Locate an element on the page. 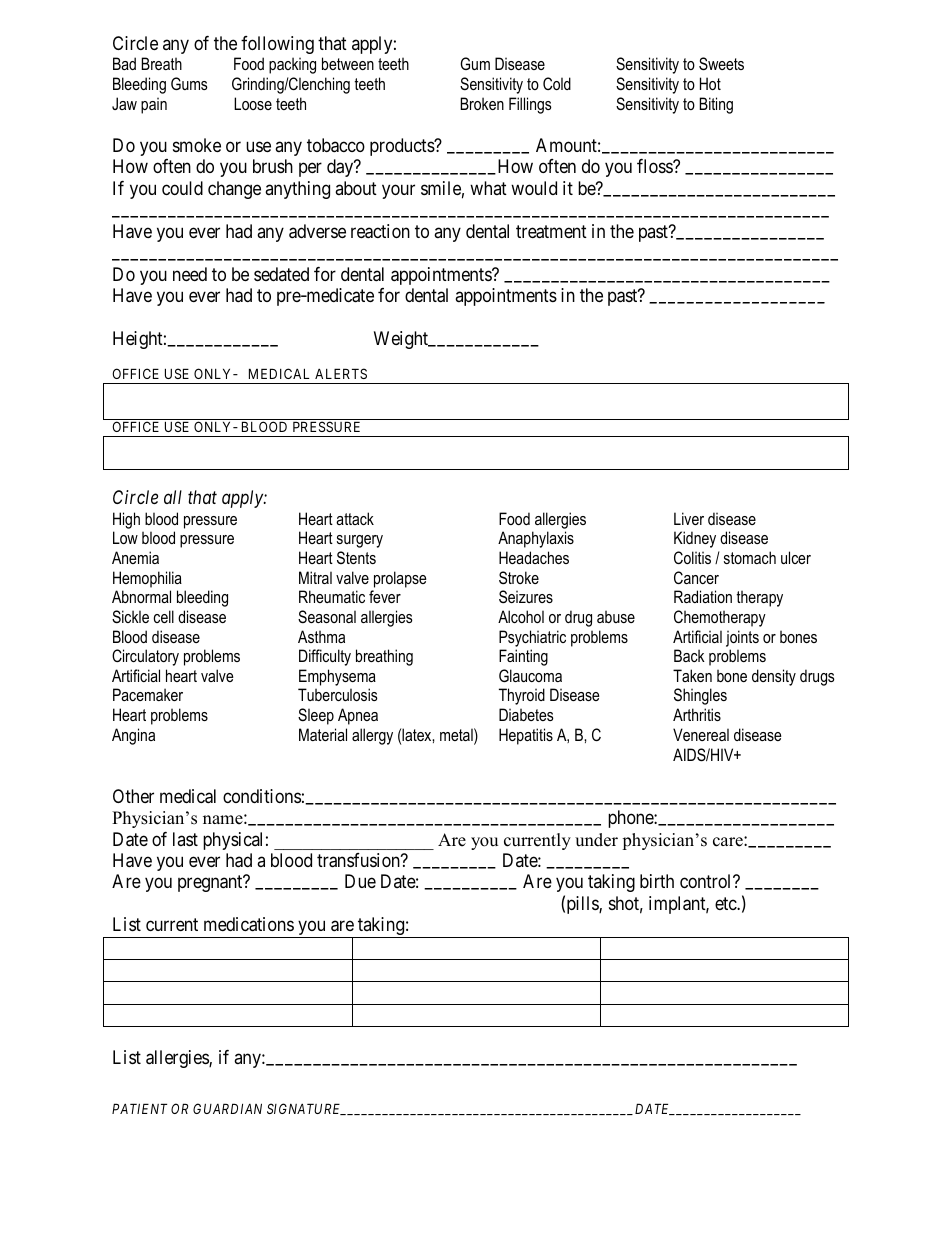  etc is located at coordinates (726, 903).
